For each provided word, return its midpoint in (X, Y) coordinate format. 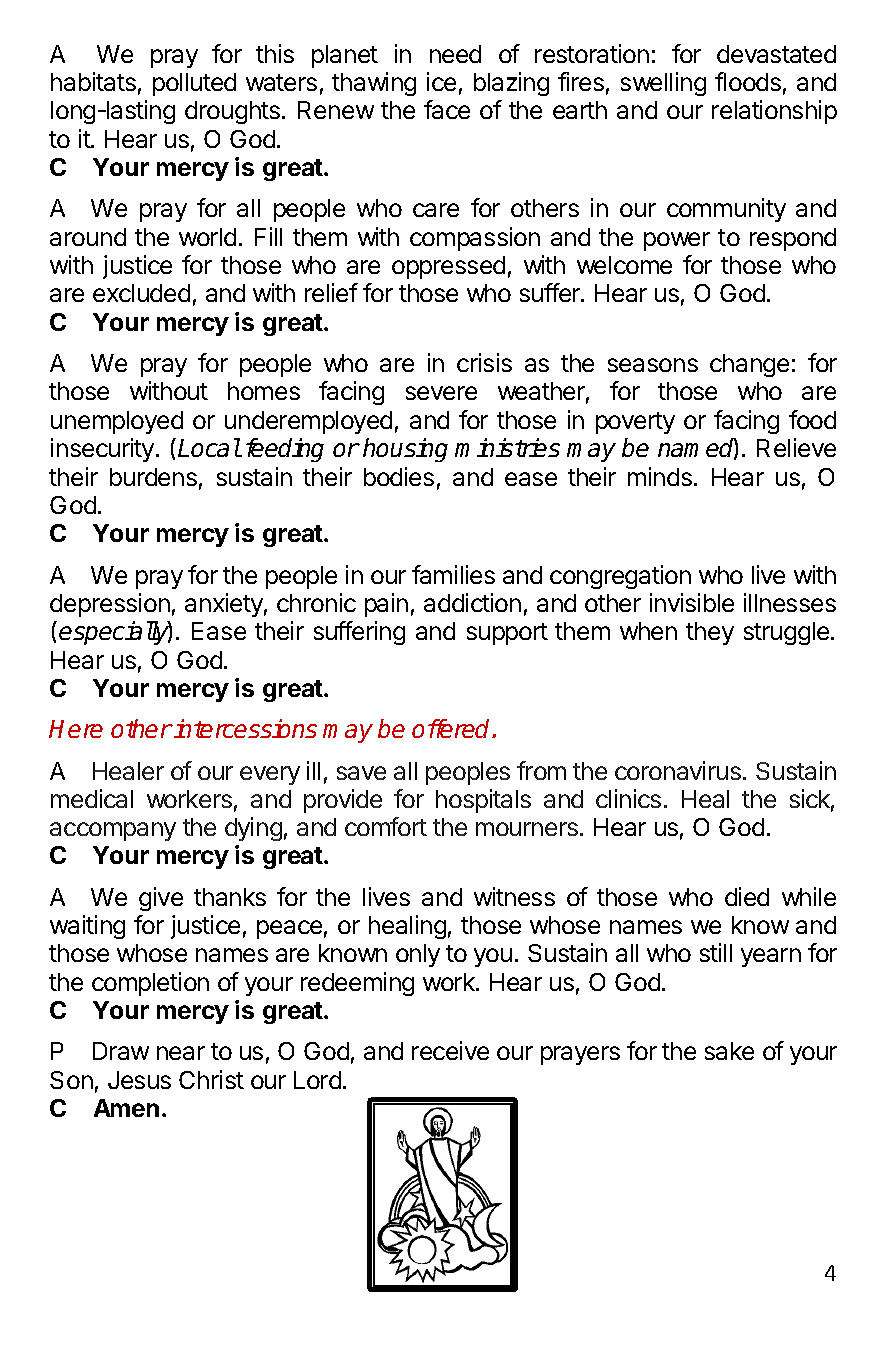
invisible (692, 602)
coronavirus (678, 770)
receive (450, 1050)
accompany (113, 831)
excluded (141, 293)
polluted (194, 84)
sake (729, 1051)
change (749, 365)
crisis (484, 362)
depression (110, 605)
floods (748, 81)
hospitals (483, 801)
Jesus (139, 1080)
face (447, 109)
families (453, 574)
